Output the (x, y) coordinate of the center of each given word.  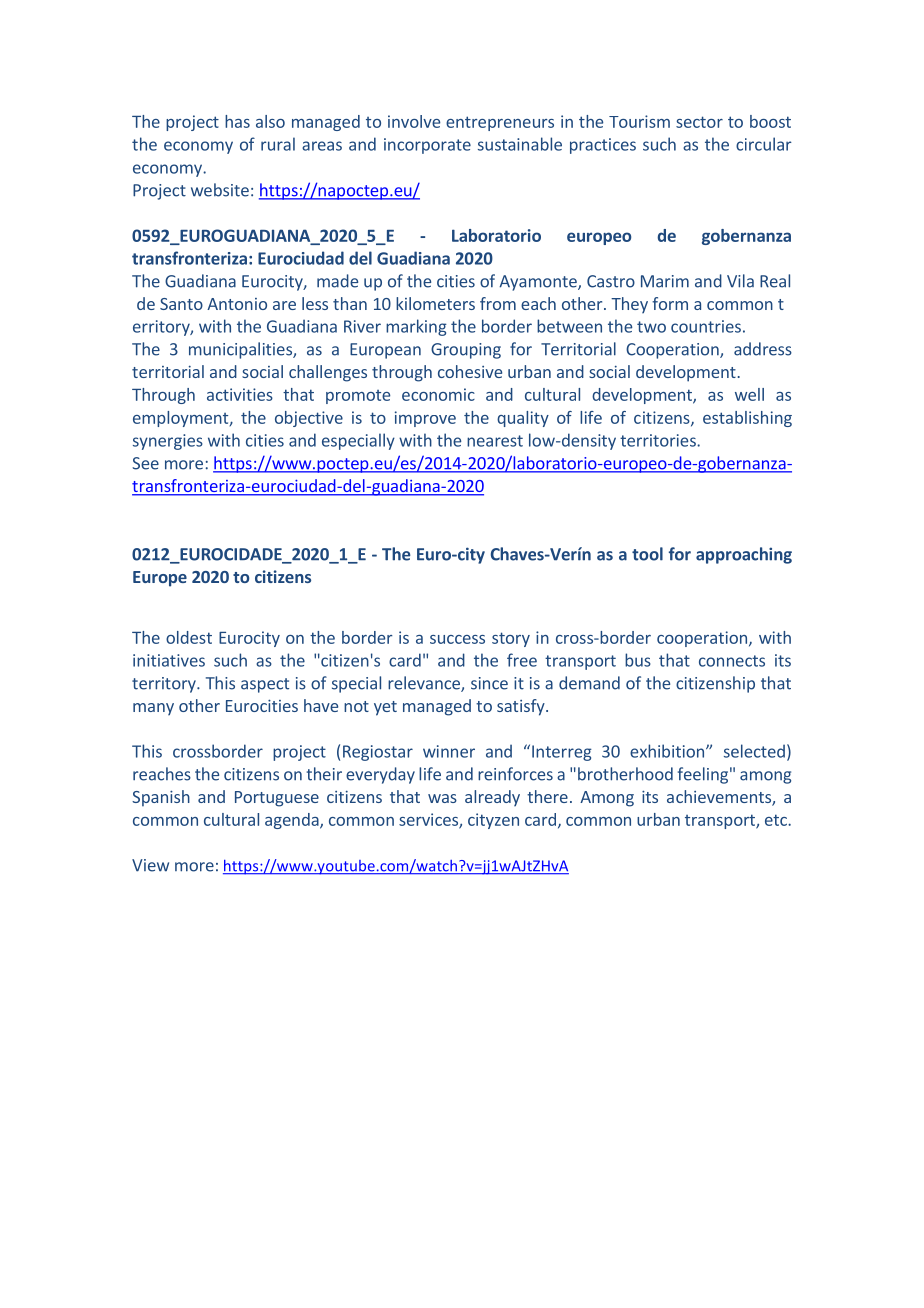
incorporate (427, 146)
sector (699, 122)
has (237, 121)
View (150, 865)
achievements (720, 798)
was (442, 798)
